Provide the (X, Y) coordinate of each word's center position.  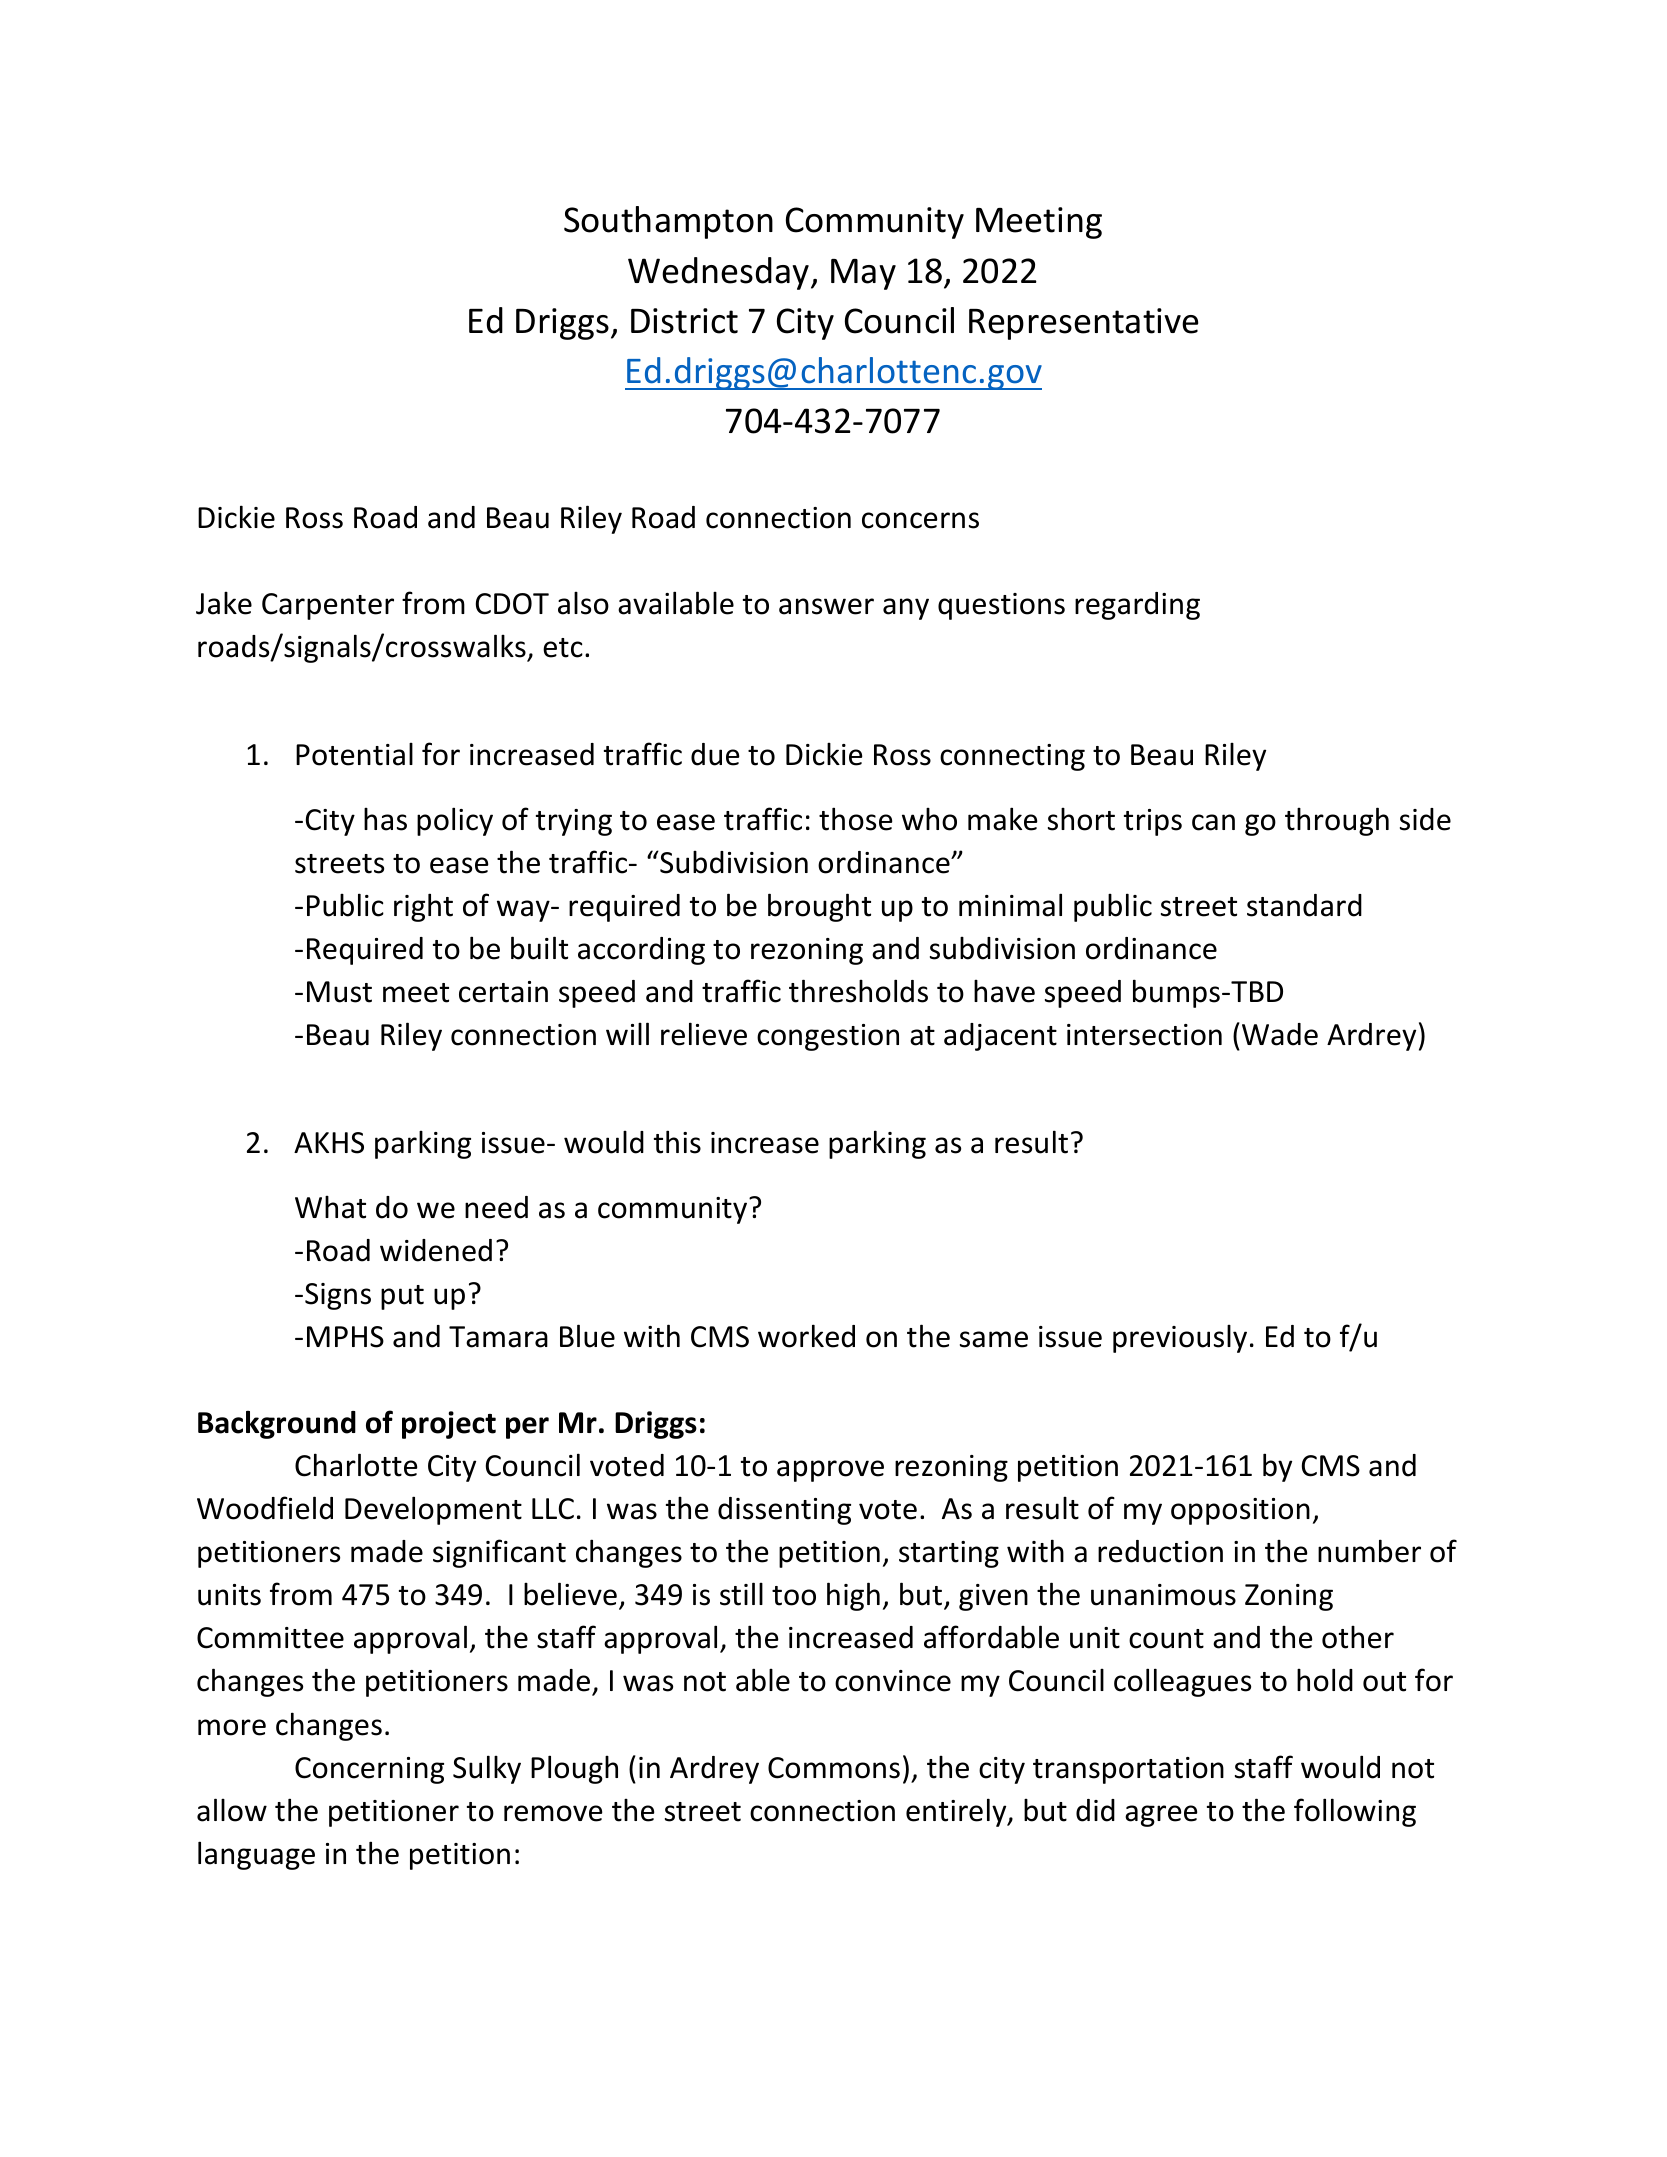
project (449, 1425)
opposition (1240, 1511)
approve (830, 1471)
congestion (828, 1037)
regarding (1137, 606)
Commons (834, 1768)
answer (826, 606)
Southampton (668, 222)
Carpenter (328, 606)
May (863, 274)
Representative (1083, 324)
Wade (1280, 1034)
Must (339, 992)
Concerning (369, 1770)
